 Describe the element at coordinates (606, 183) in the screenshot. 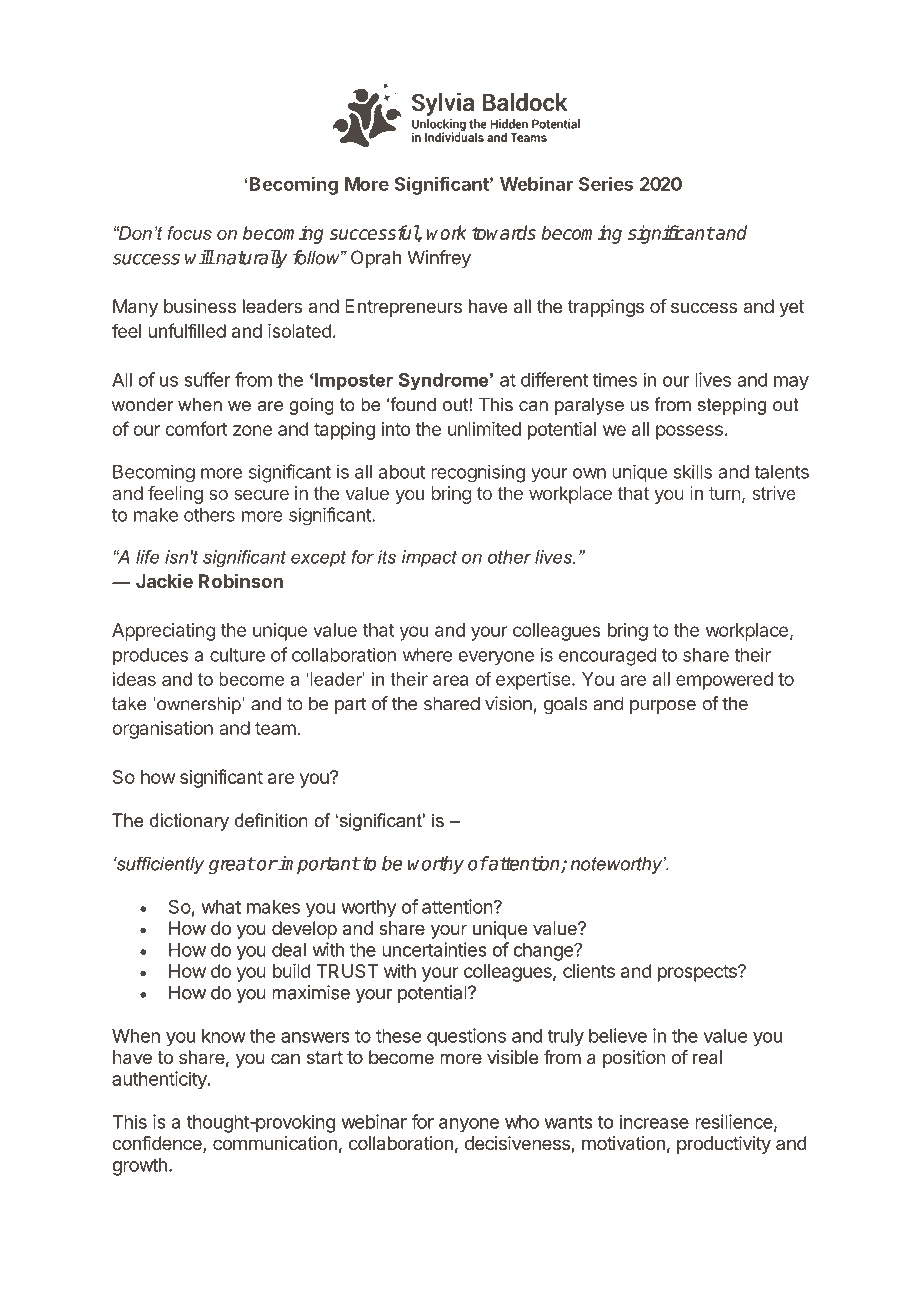

I see `Series` at that location.
